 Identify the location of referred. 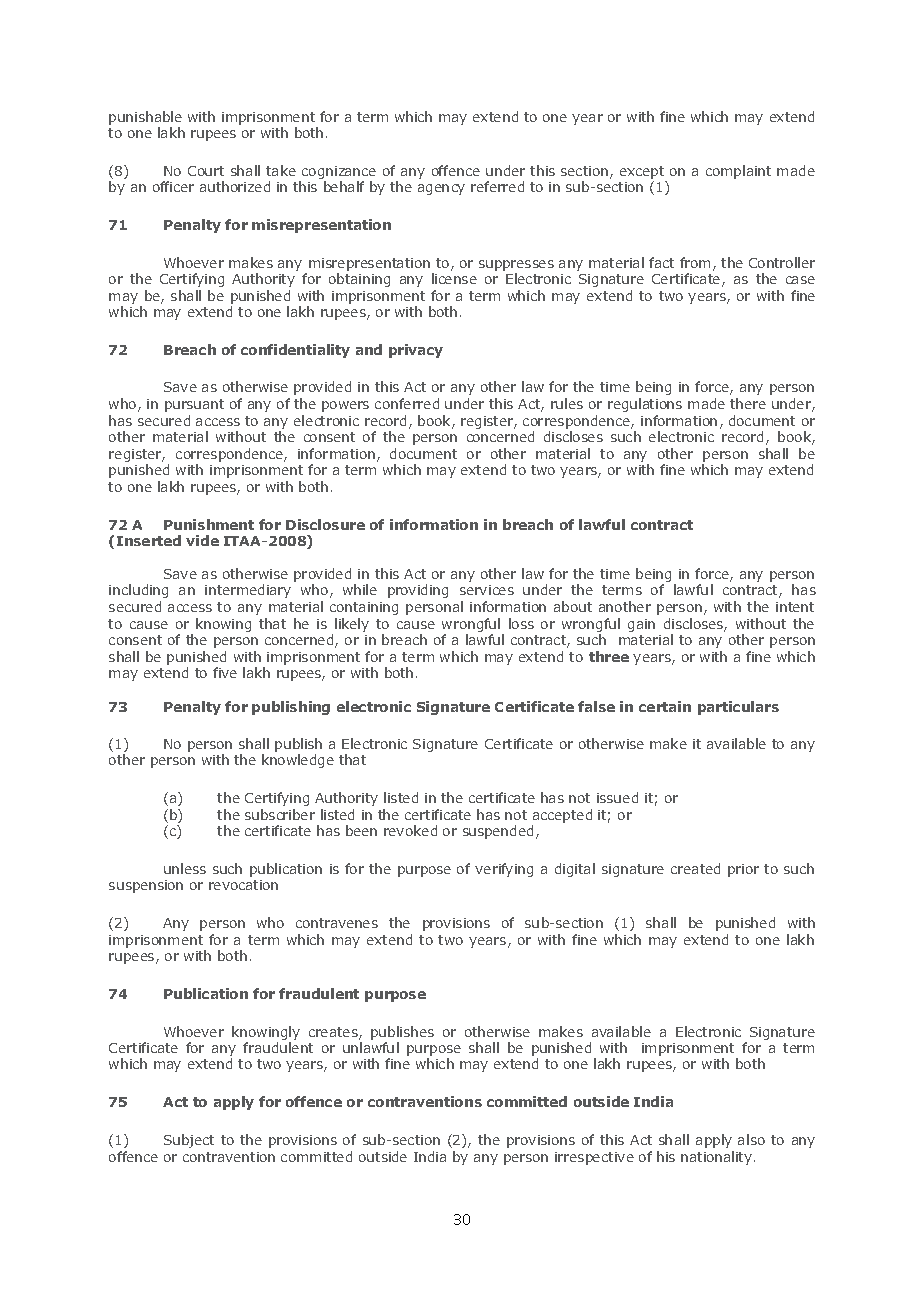
(497, 186).
